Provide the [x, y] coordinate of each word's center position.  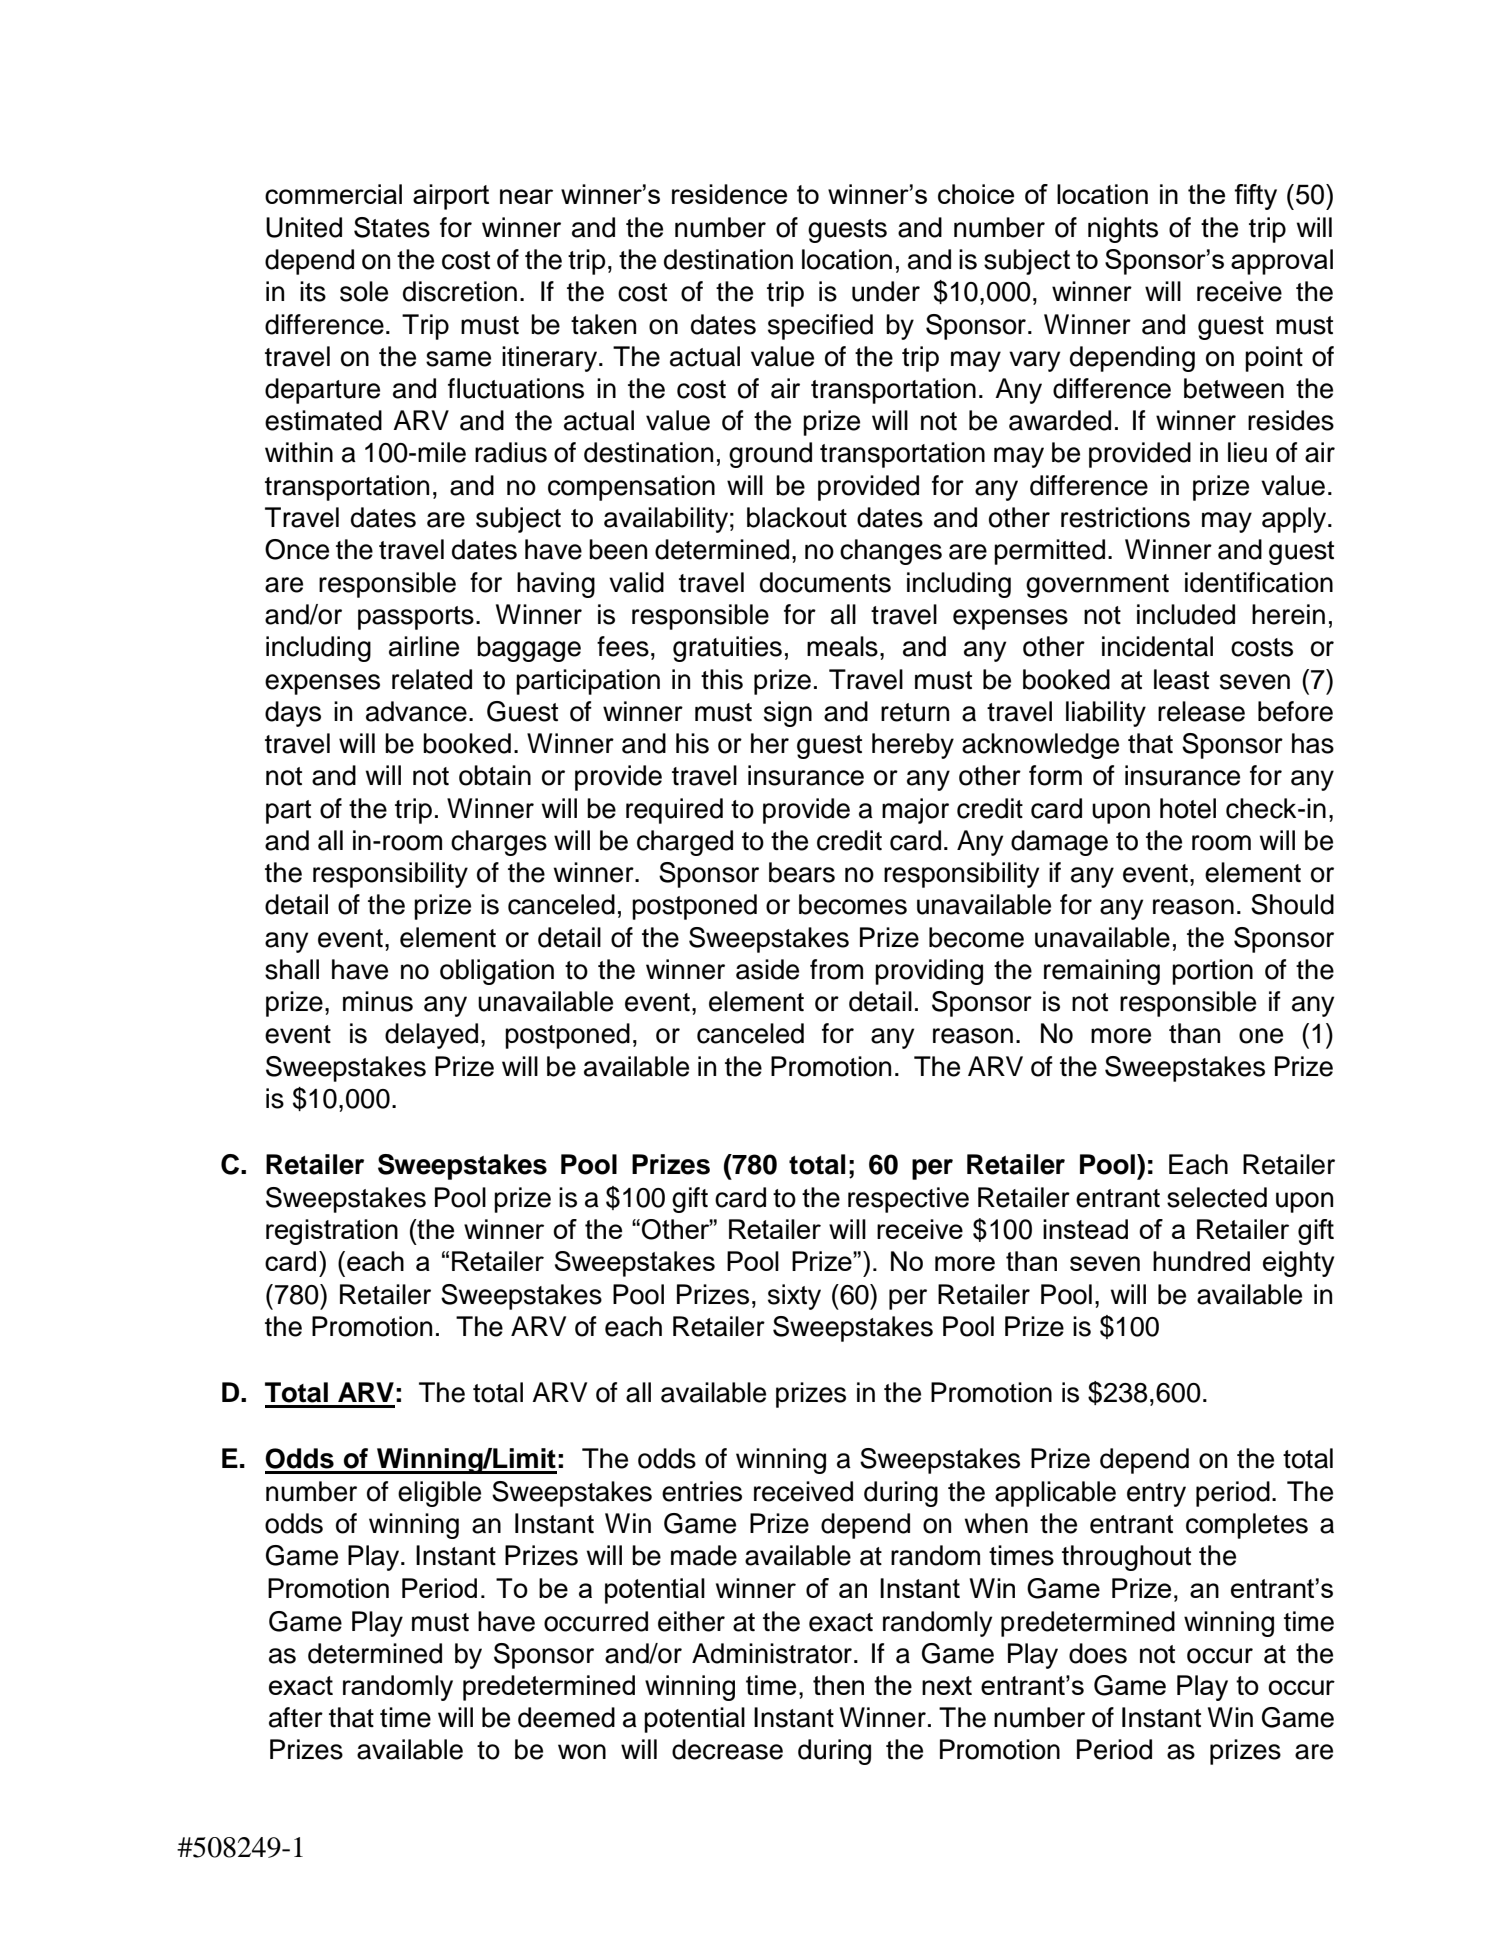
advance [416, 711]
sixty [794, 1297]
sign [788, 714]
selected [1217, 1197]
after [296, 1717]
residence [729, 194]
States [392, 227]
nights [1123, 230]
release [1201, 711]
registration [332, 1232]
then [838, 1685]
